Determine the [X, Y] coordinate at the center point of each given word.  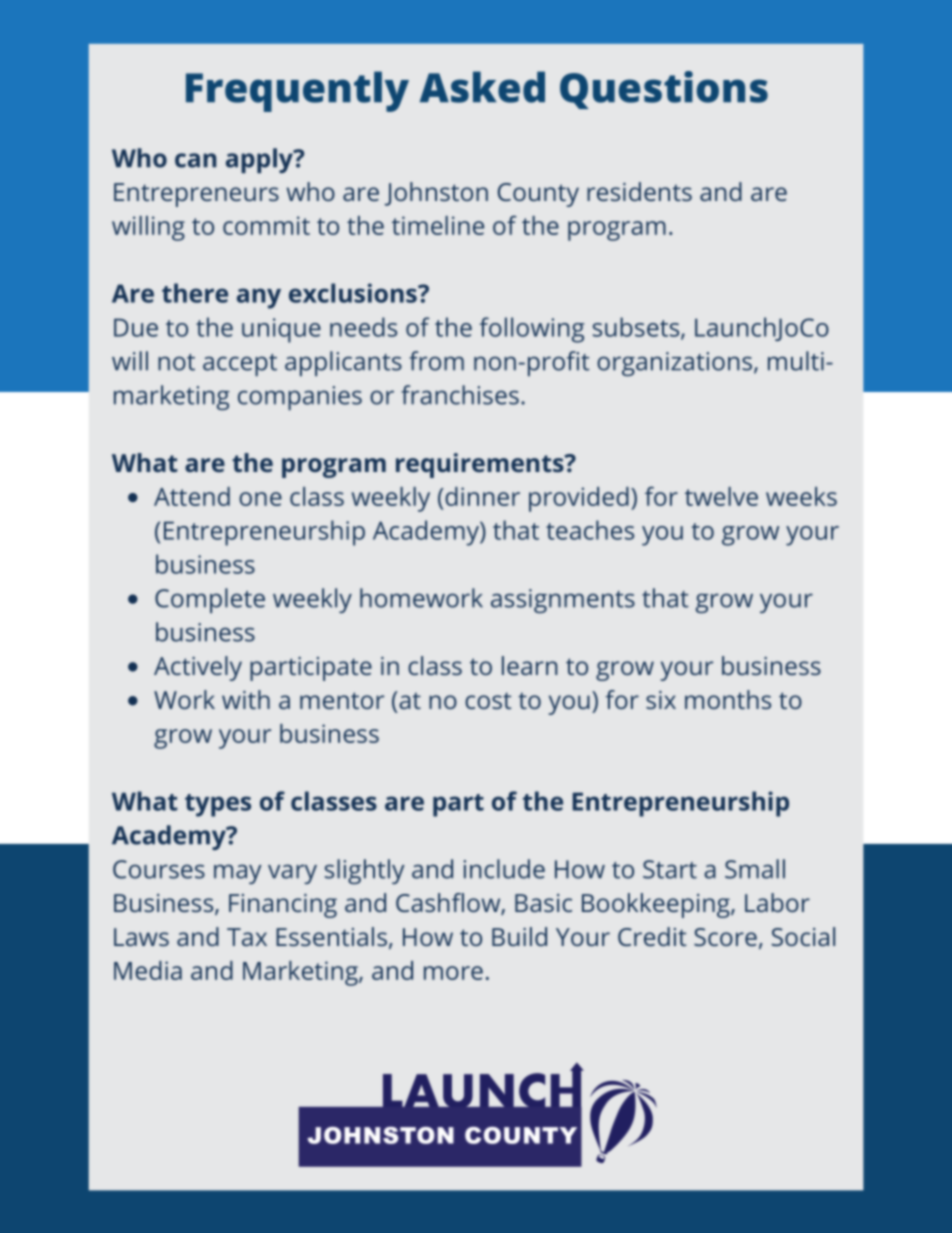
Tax [247, 937]
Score [725, 937]
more [453, 973]
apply [260, 160]
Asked [482, 87]
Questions [664, 90]
